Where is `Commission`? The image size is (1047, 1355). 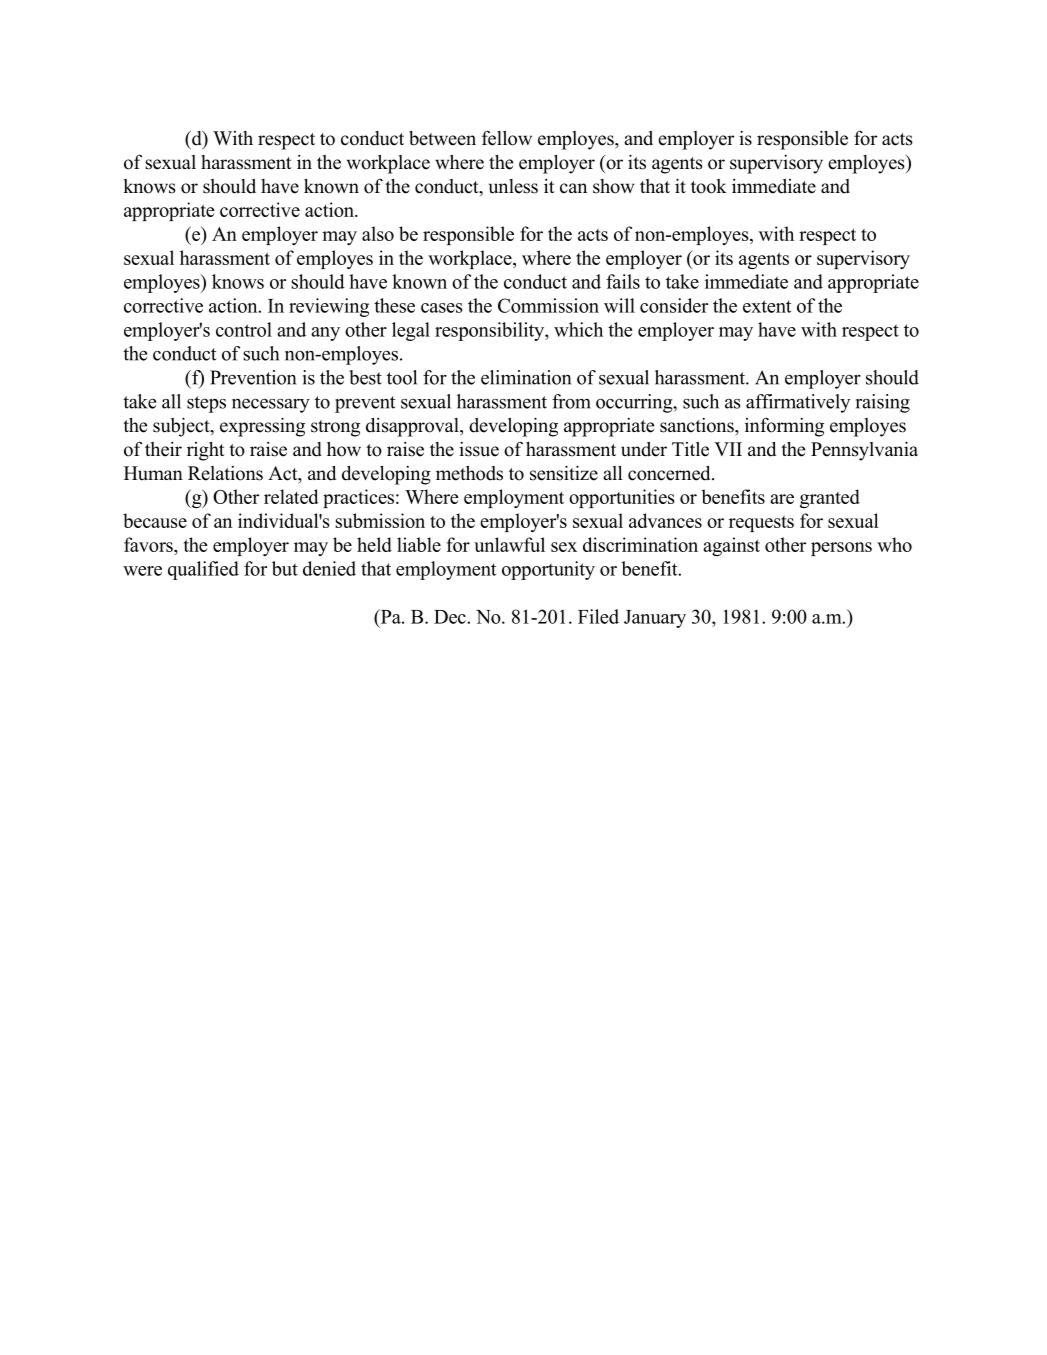
Commission is located at coordinates (548, 305).
